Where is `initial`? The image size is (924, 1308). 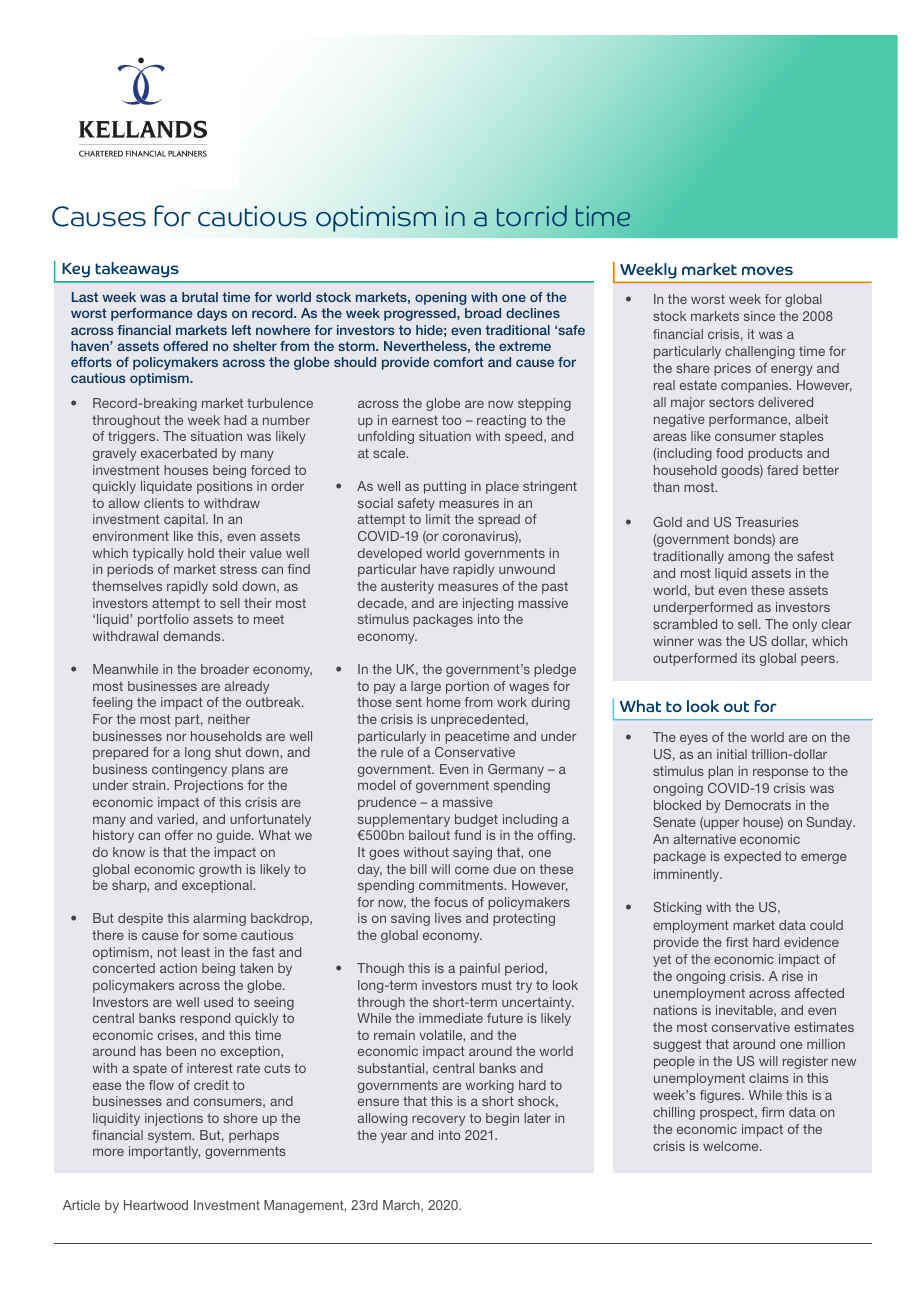 initial is located at coordinates (732, 754).
